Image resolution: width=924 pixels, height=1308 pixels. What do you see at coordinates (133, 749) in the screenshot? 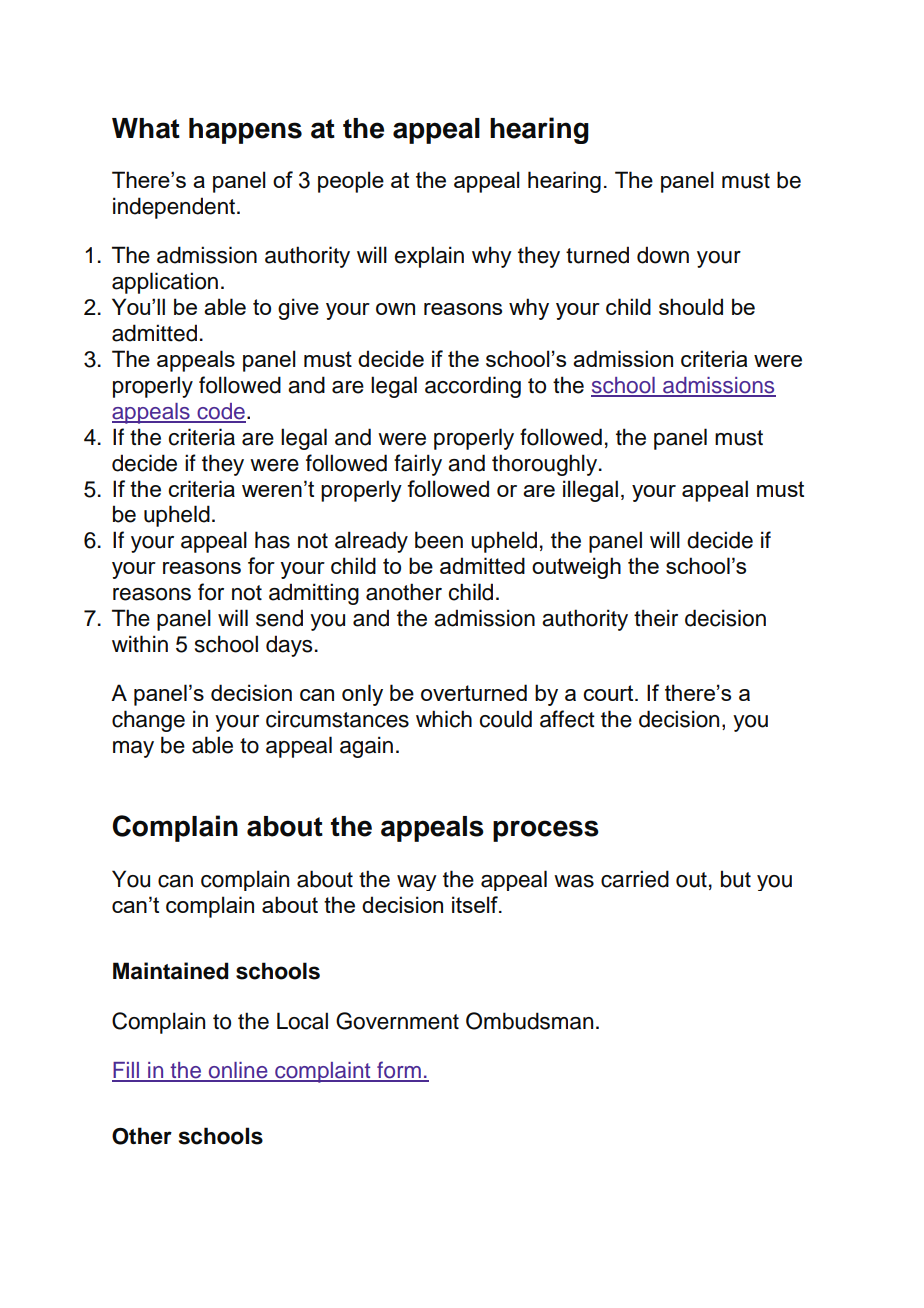
I see `may` at bounding box center [133, 749].
